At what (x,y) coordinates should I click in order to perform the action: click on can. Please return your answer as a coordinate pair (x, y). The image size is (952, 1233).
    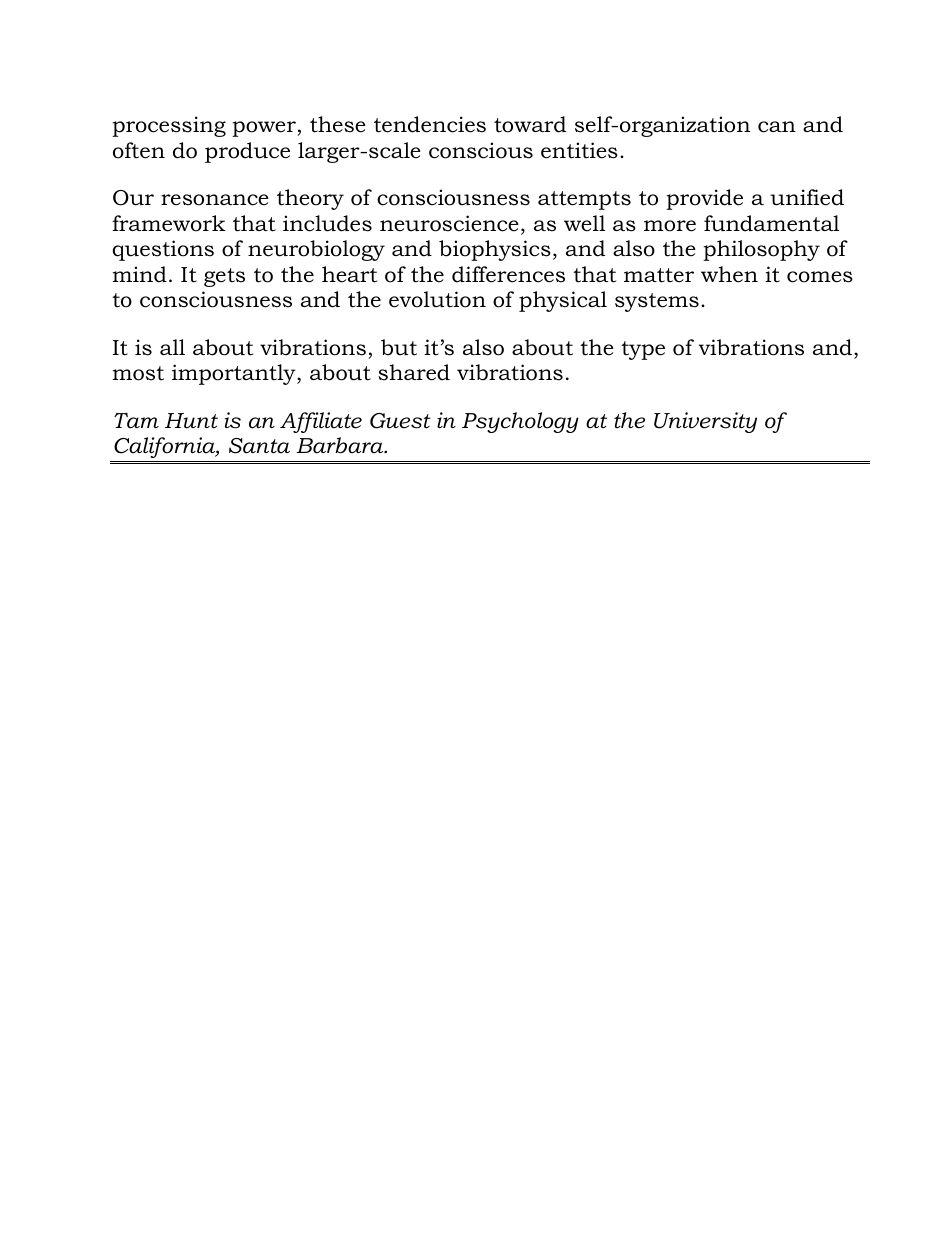
    Looking at the image, I should click on (777, 127).
